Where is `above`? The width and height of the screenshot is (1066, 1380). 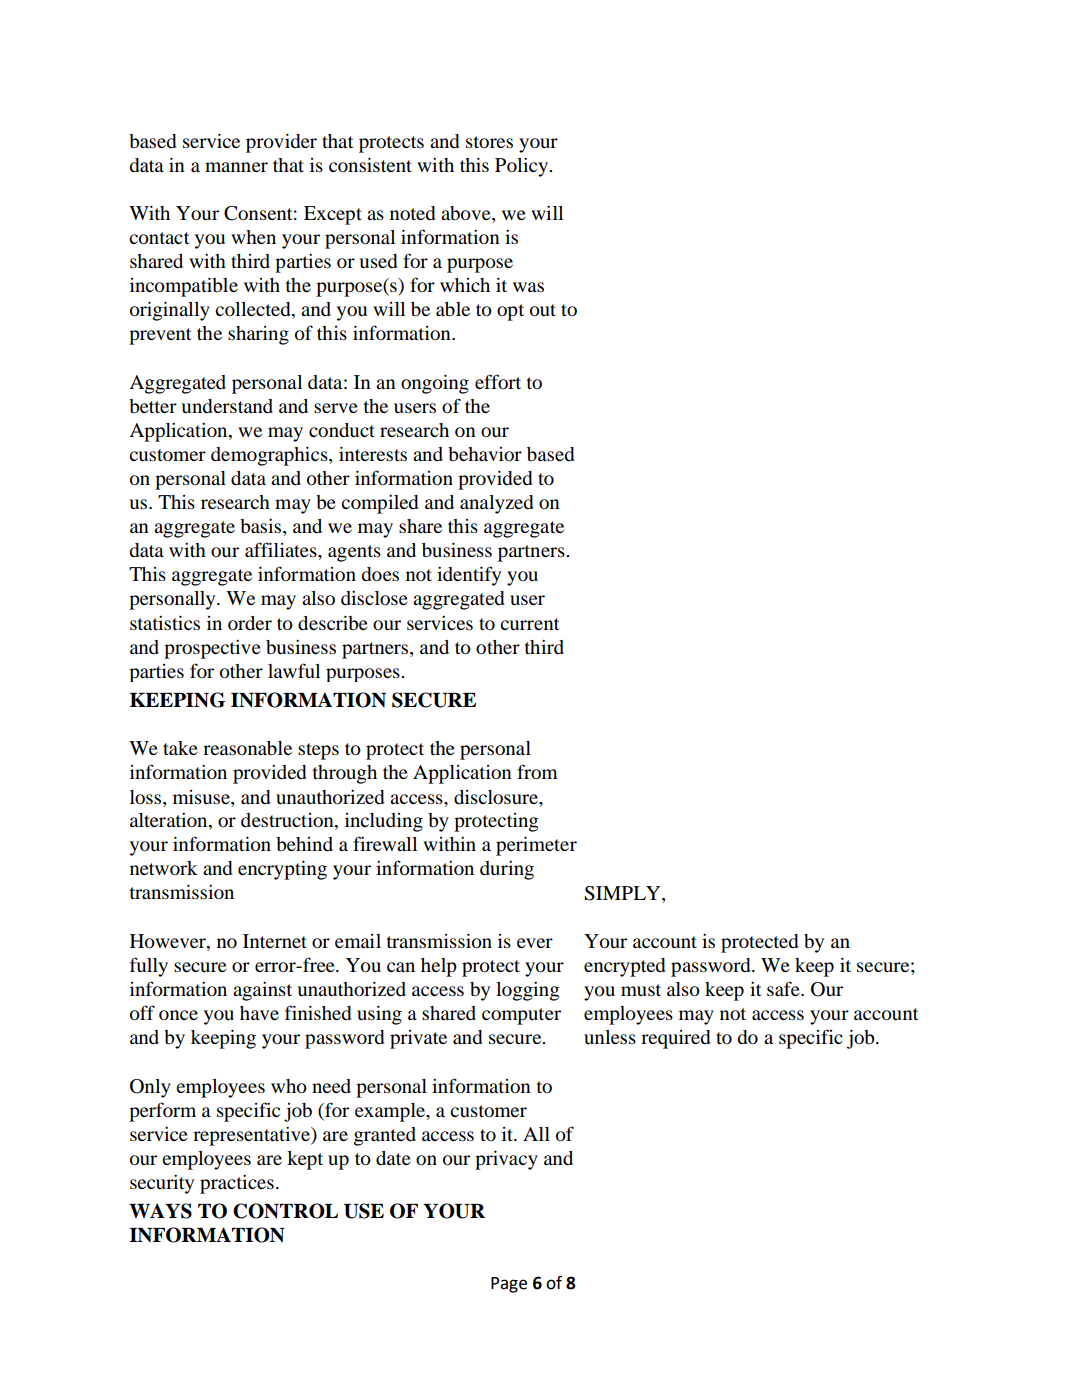 above is located at coordinates (467, 214).
